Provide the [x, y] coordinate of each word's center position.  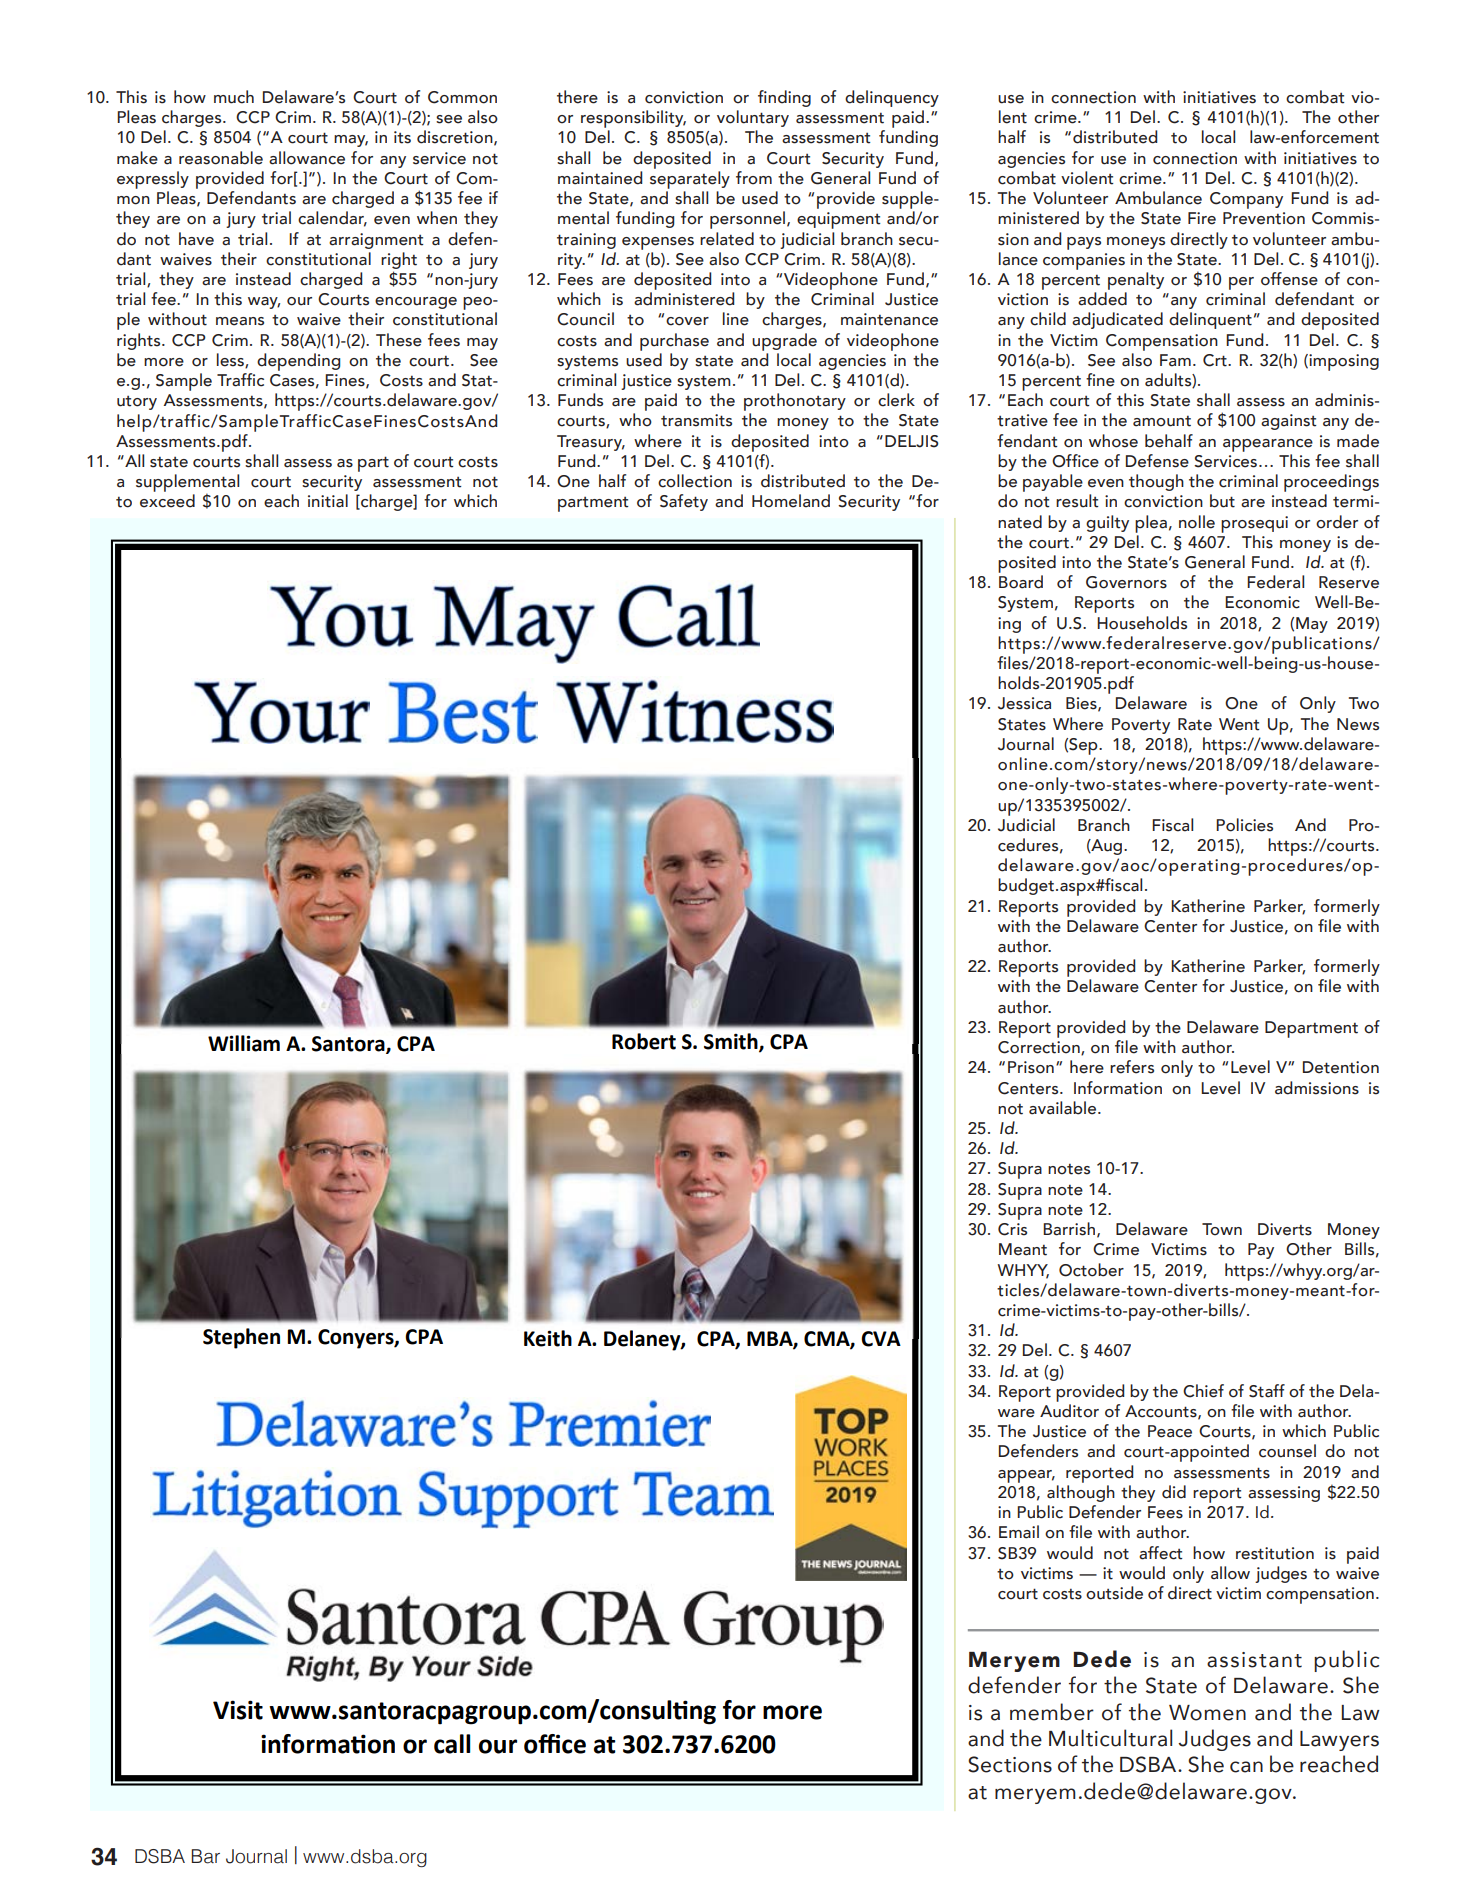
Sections [1010, 1764]
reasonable [221, 158]
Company [1246, 200]
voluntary [753, 118]
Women [1207, 1713]
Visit [238, 1710]
